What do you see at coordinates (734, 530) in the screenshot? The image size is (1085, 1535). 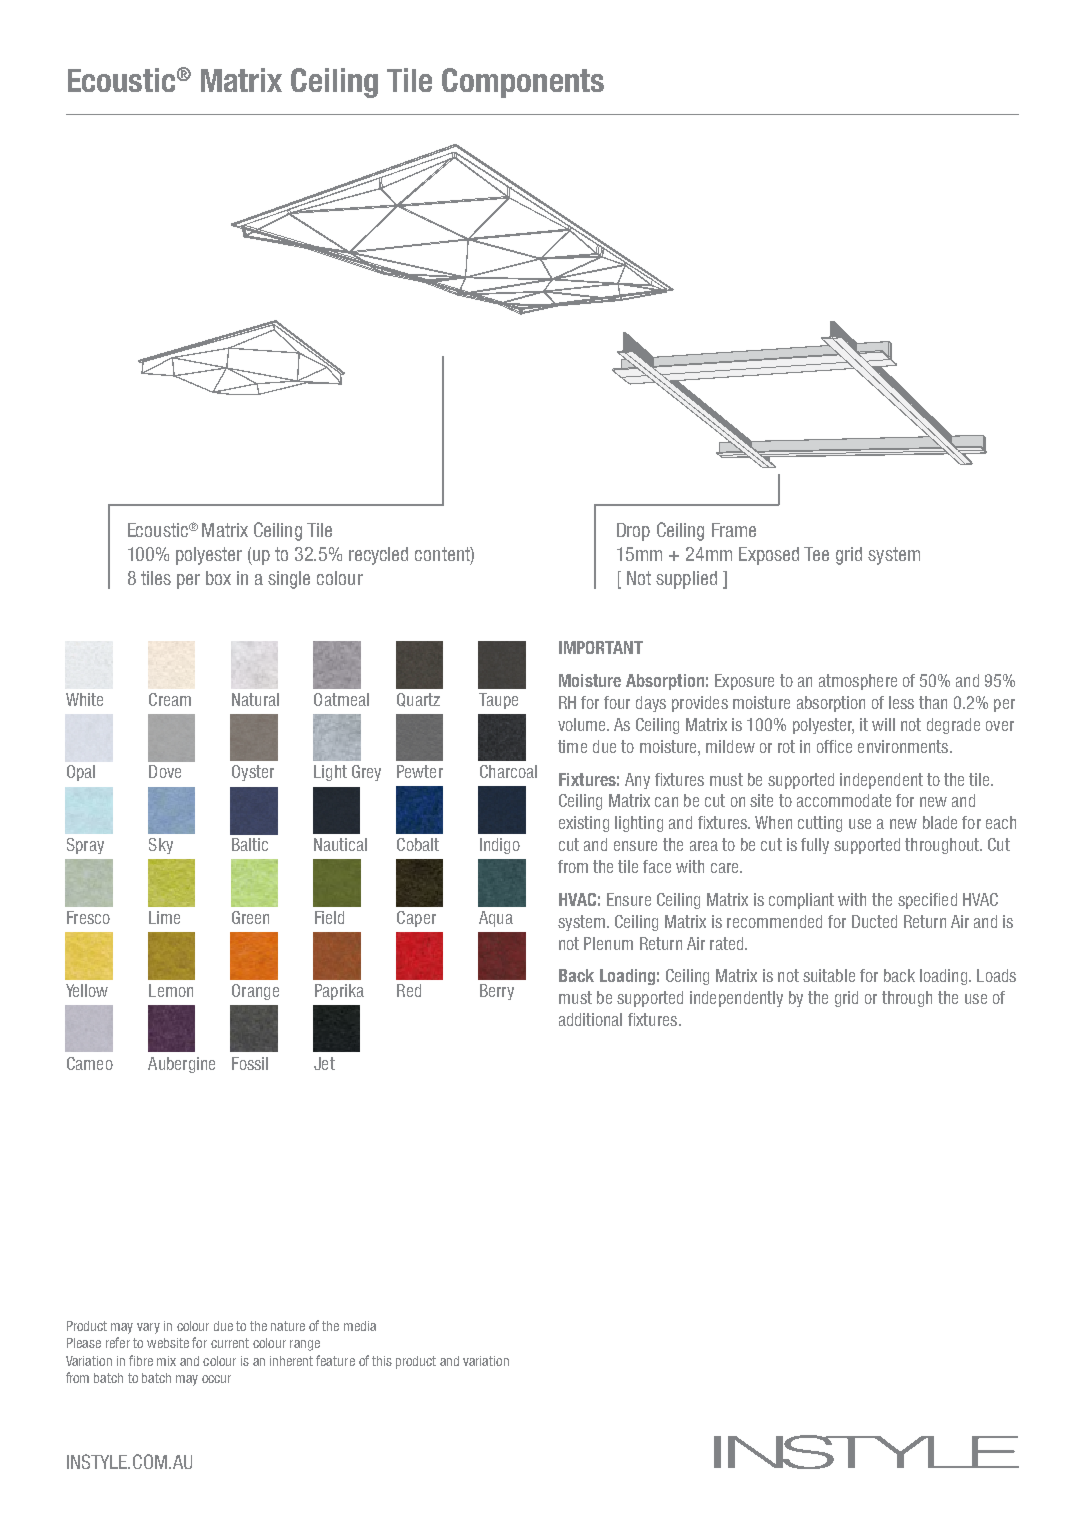 I see `Frame` at bounding box center [734, 530].
